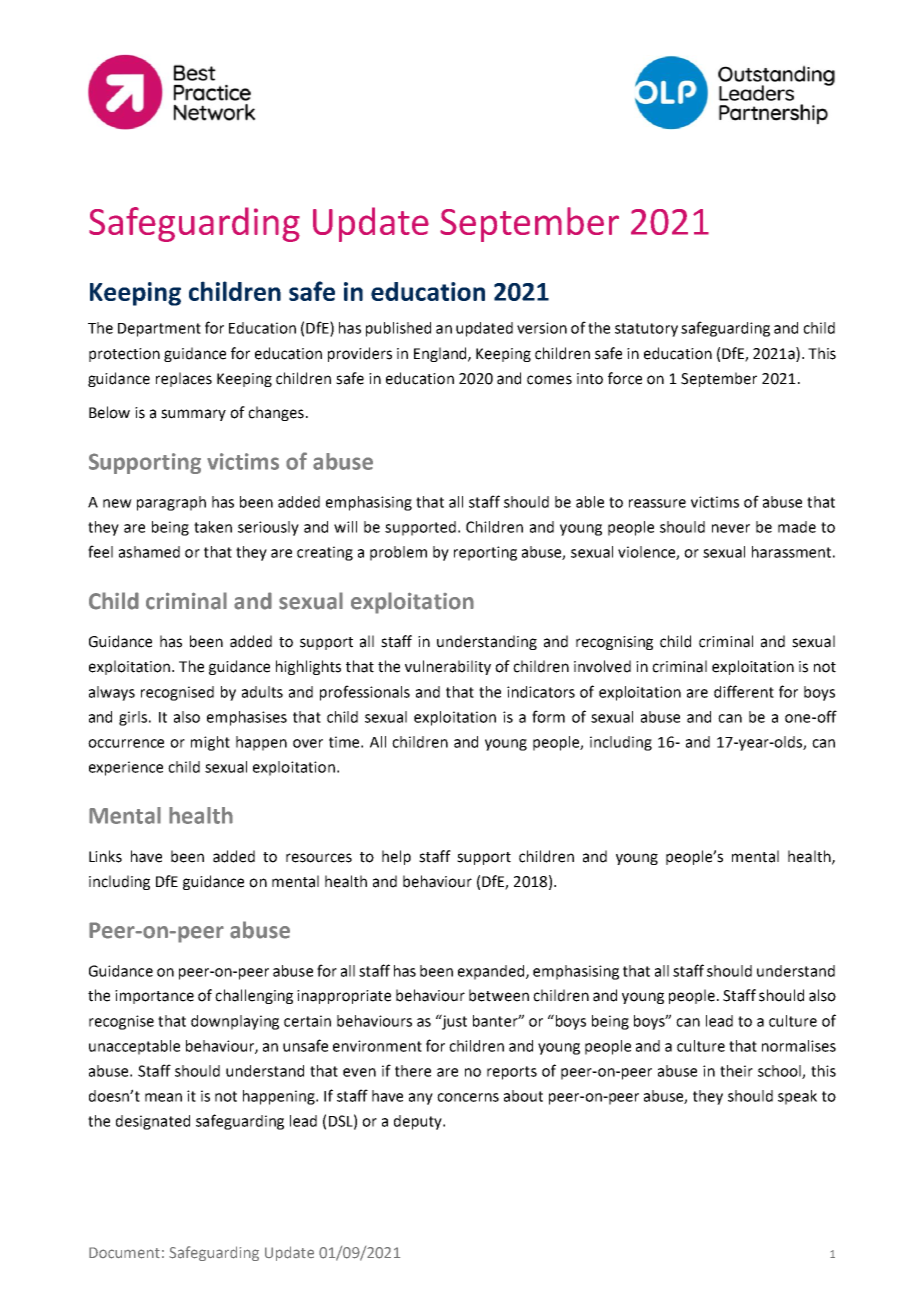 This screenshot has width=924, height=1308. What do you see at coordinates (213, 527) in the screenshot?
I see `taken` at bounding box center [213, 527].
